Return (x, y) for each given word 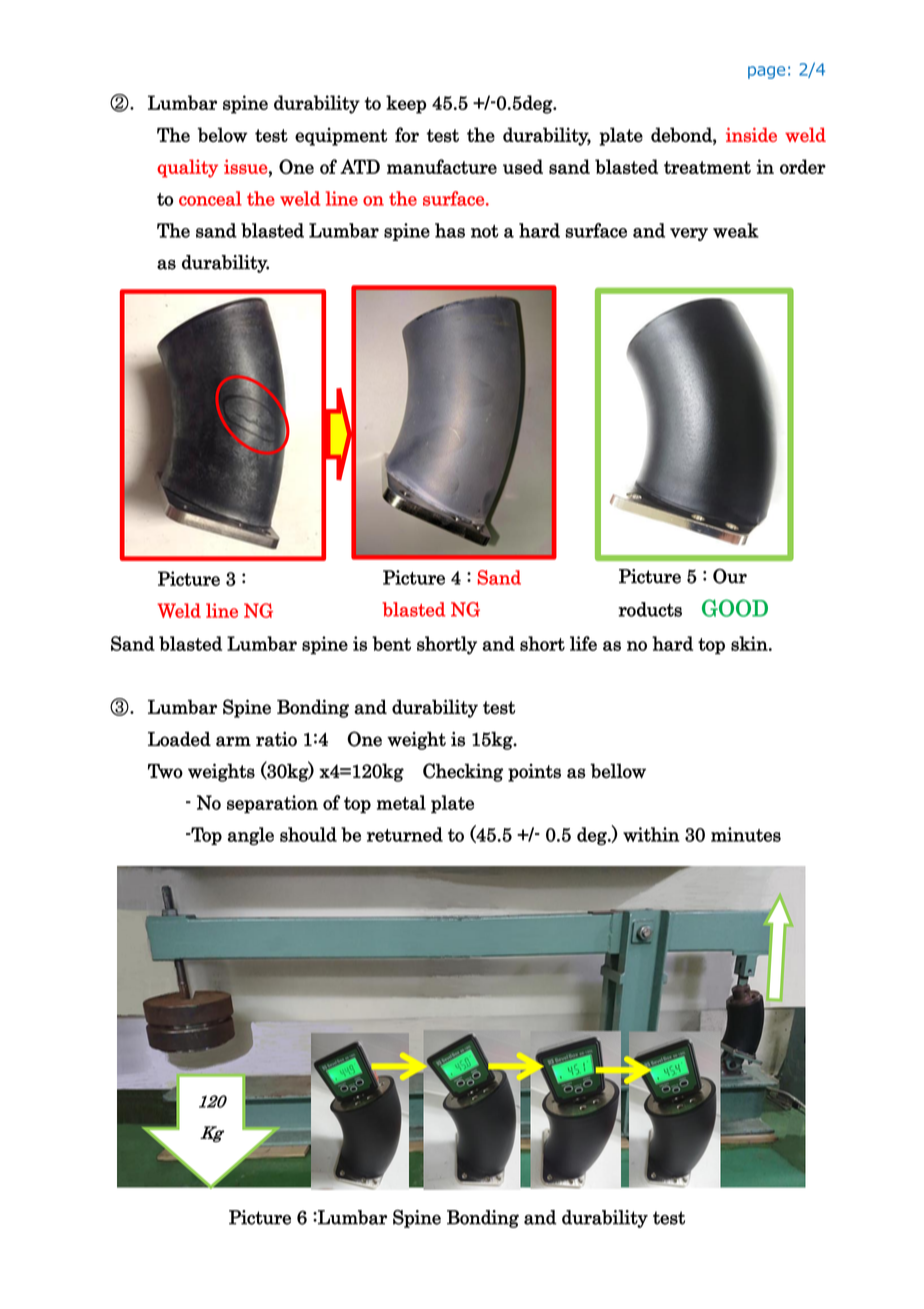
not (485, 231)
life (583, 643)
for (407, 134)
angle (251, 836)
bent (391, 643)
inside (751, 134)
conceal (210, 198)
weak (736, 230)
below (222, 134)
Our (730, 576)
